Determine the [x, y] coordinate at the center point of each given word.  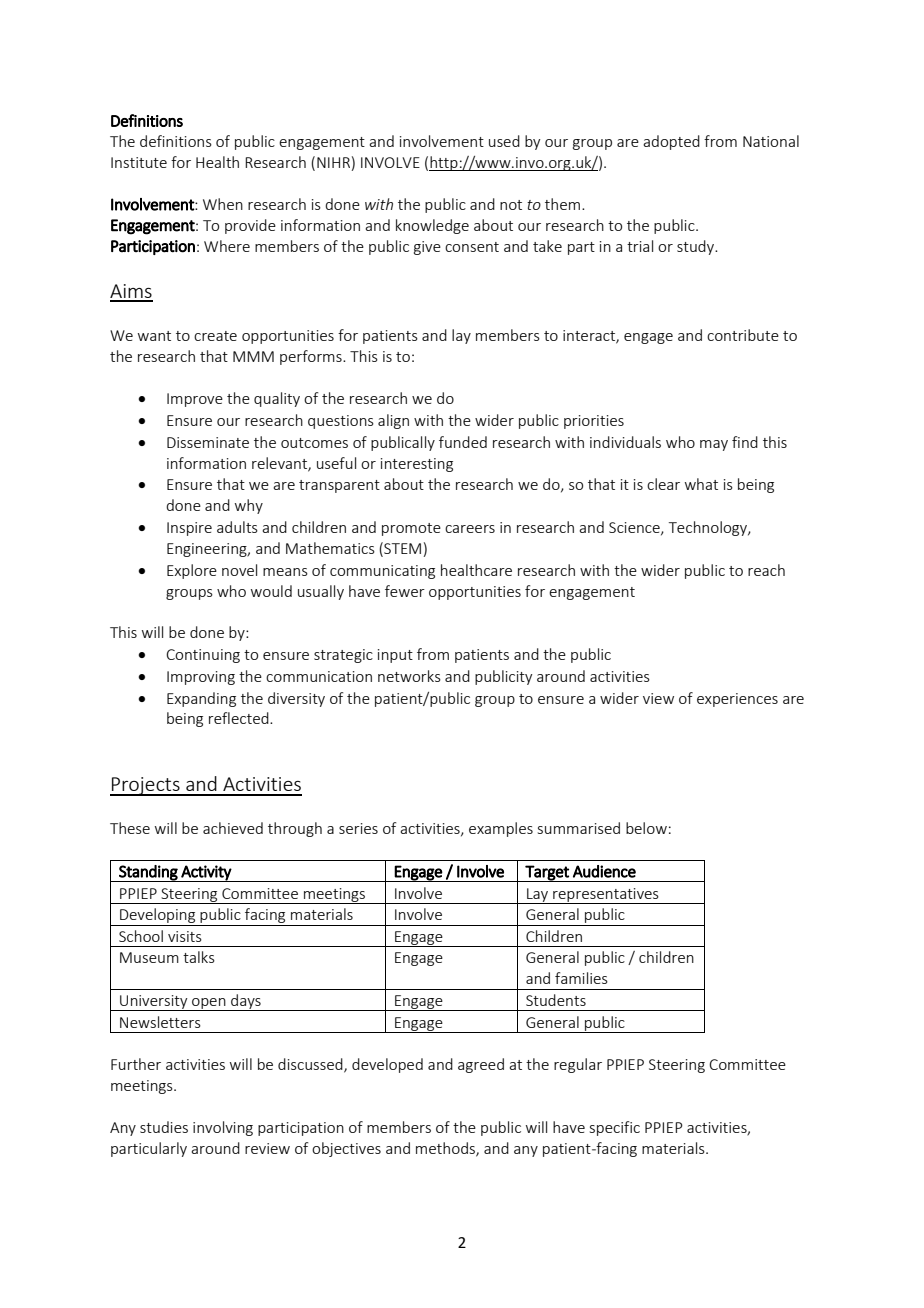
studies [164, 1127]
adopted [671, 142]
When [223, 204]
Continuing [203, 656]
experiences [737, 700]
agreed [481, 1065]
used [504, 141]
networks [409, 676]
